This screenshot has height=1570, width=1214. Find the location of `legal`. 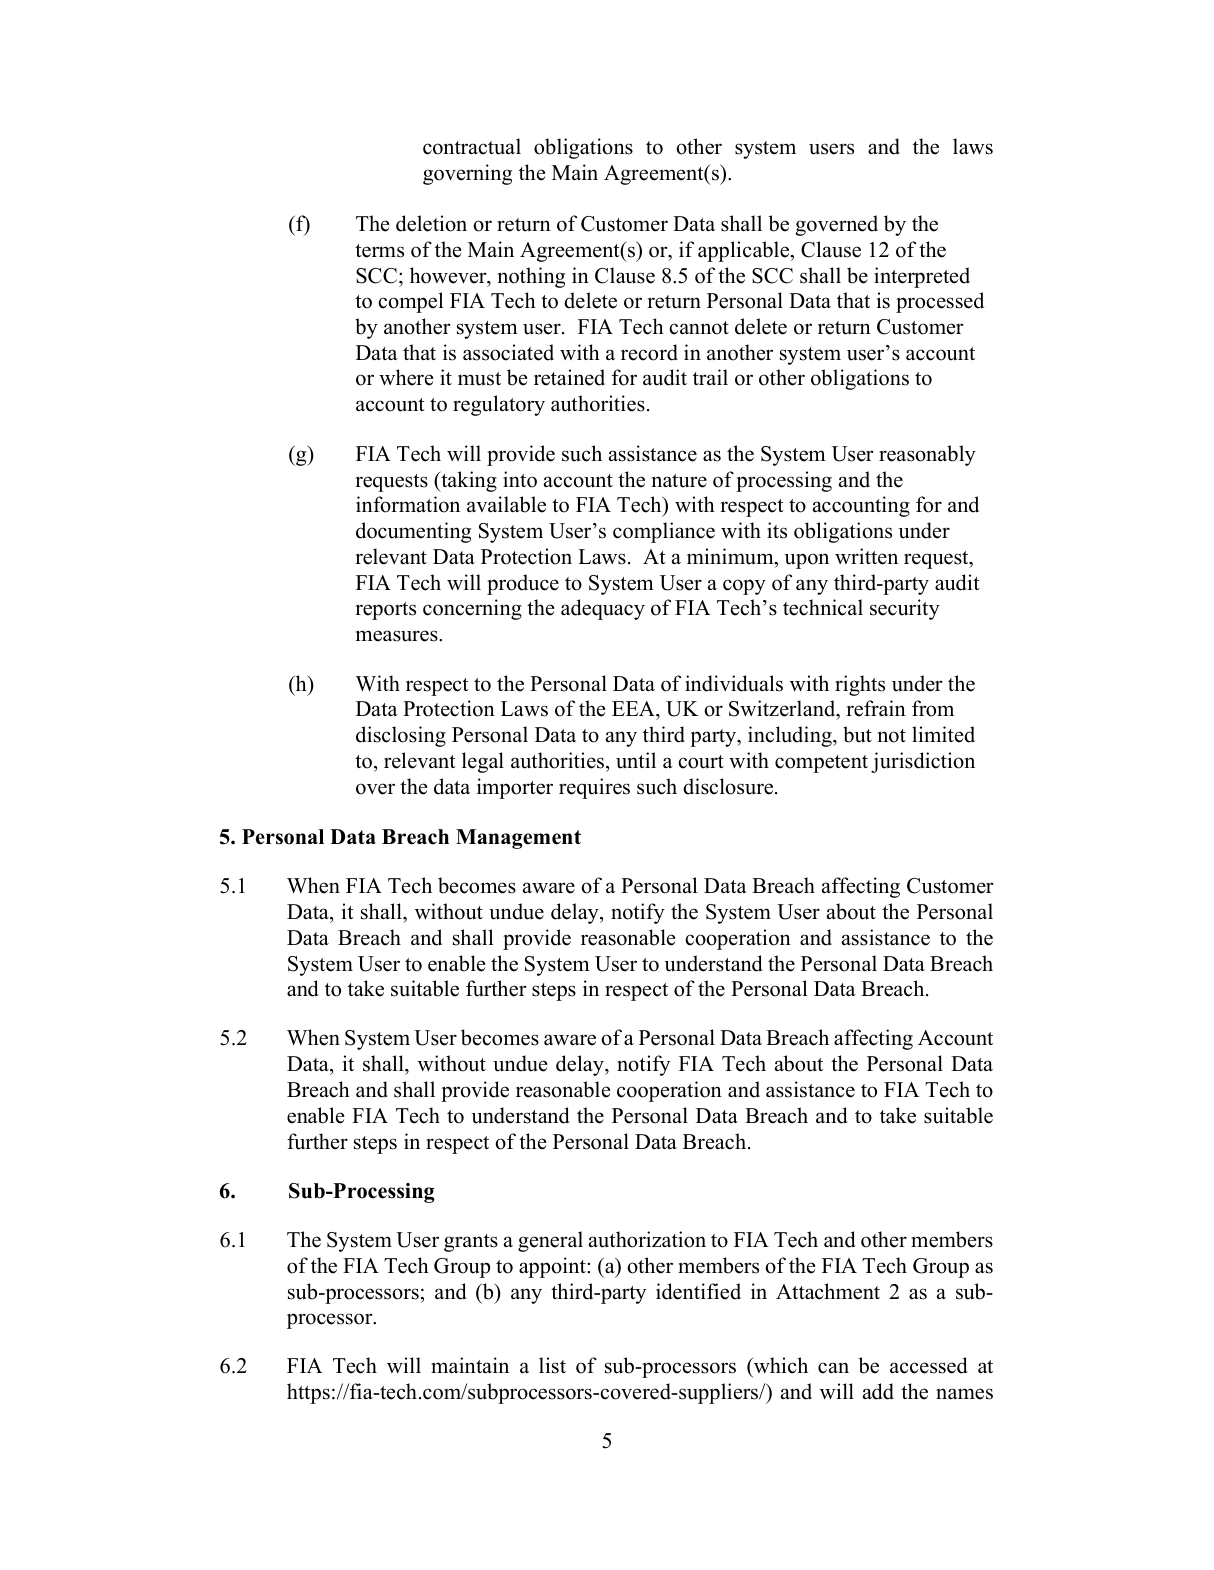

legal is located at coordinates (483, 762).
